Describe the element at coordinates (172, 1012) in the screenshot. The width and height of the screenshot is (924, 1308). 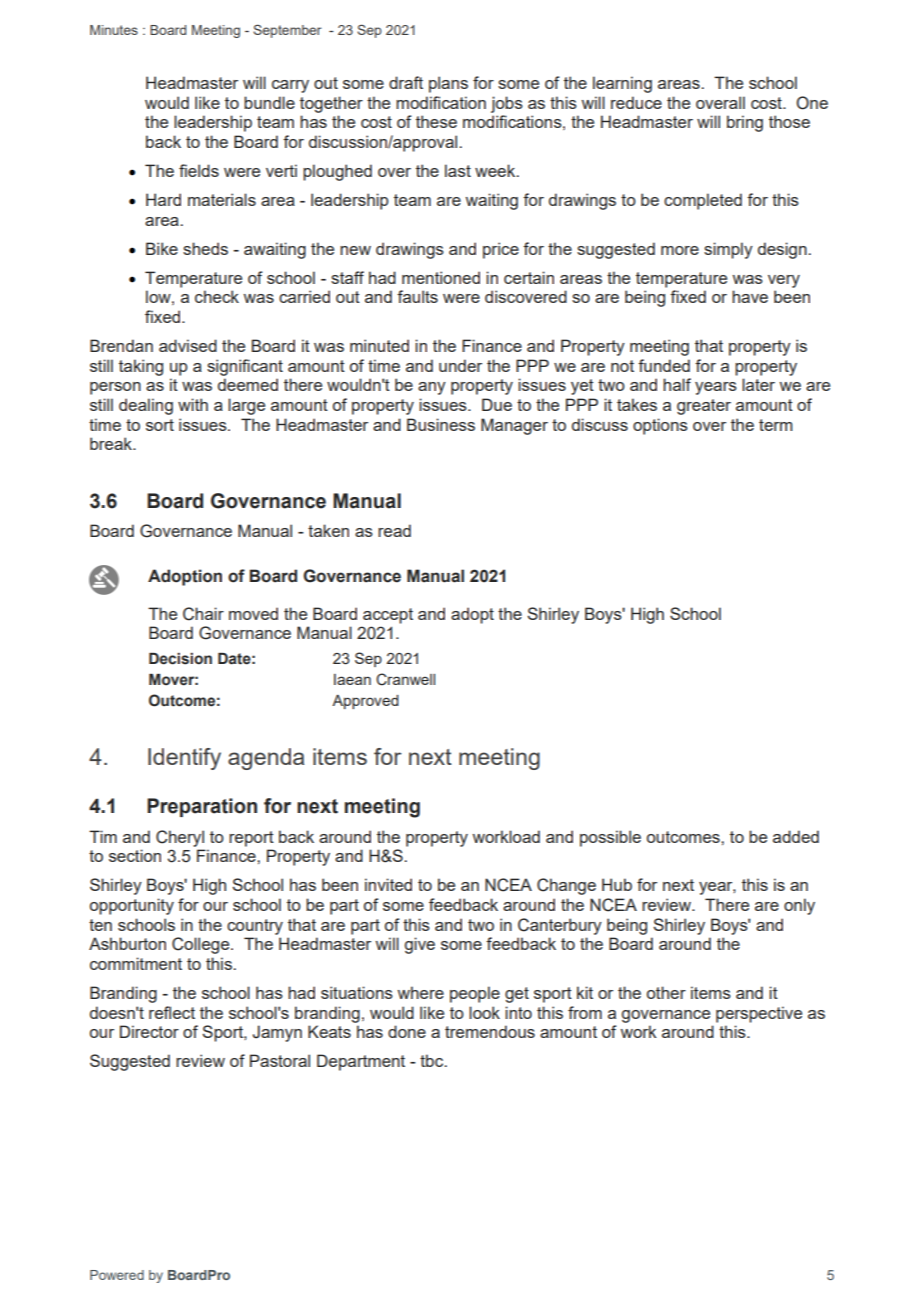
I see `reflect` at that location.
